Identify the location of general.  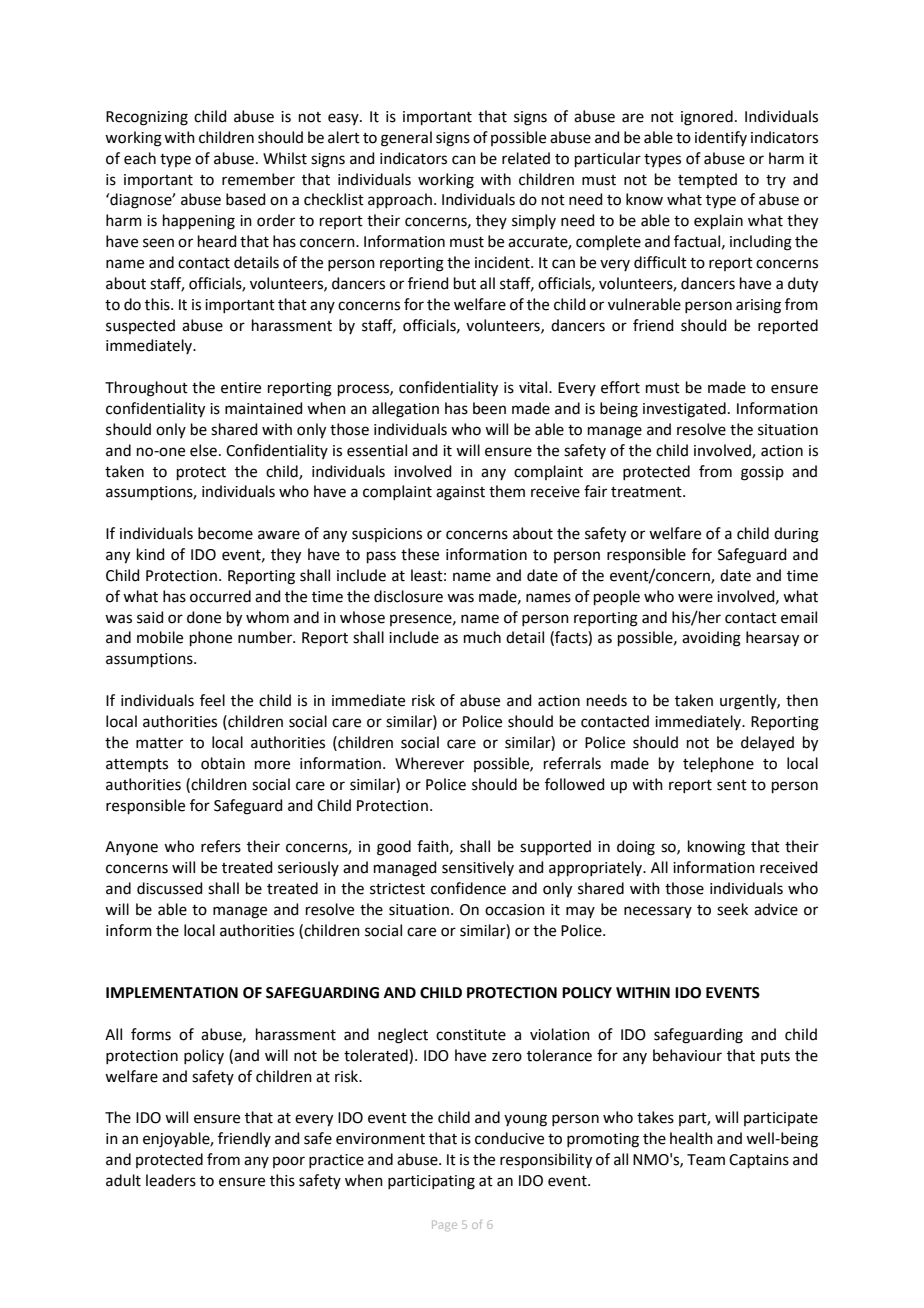
(406, 139).
